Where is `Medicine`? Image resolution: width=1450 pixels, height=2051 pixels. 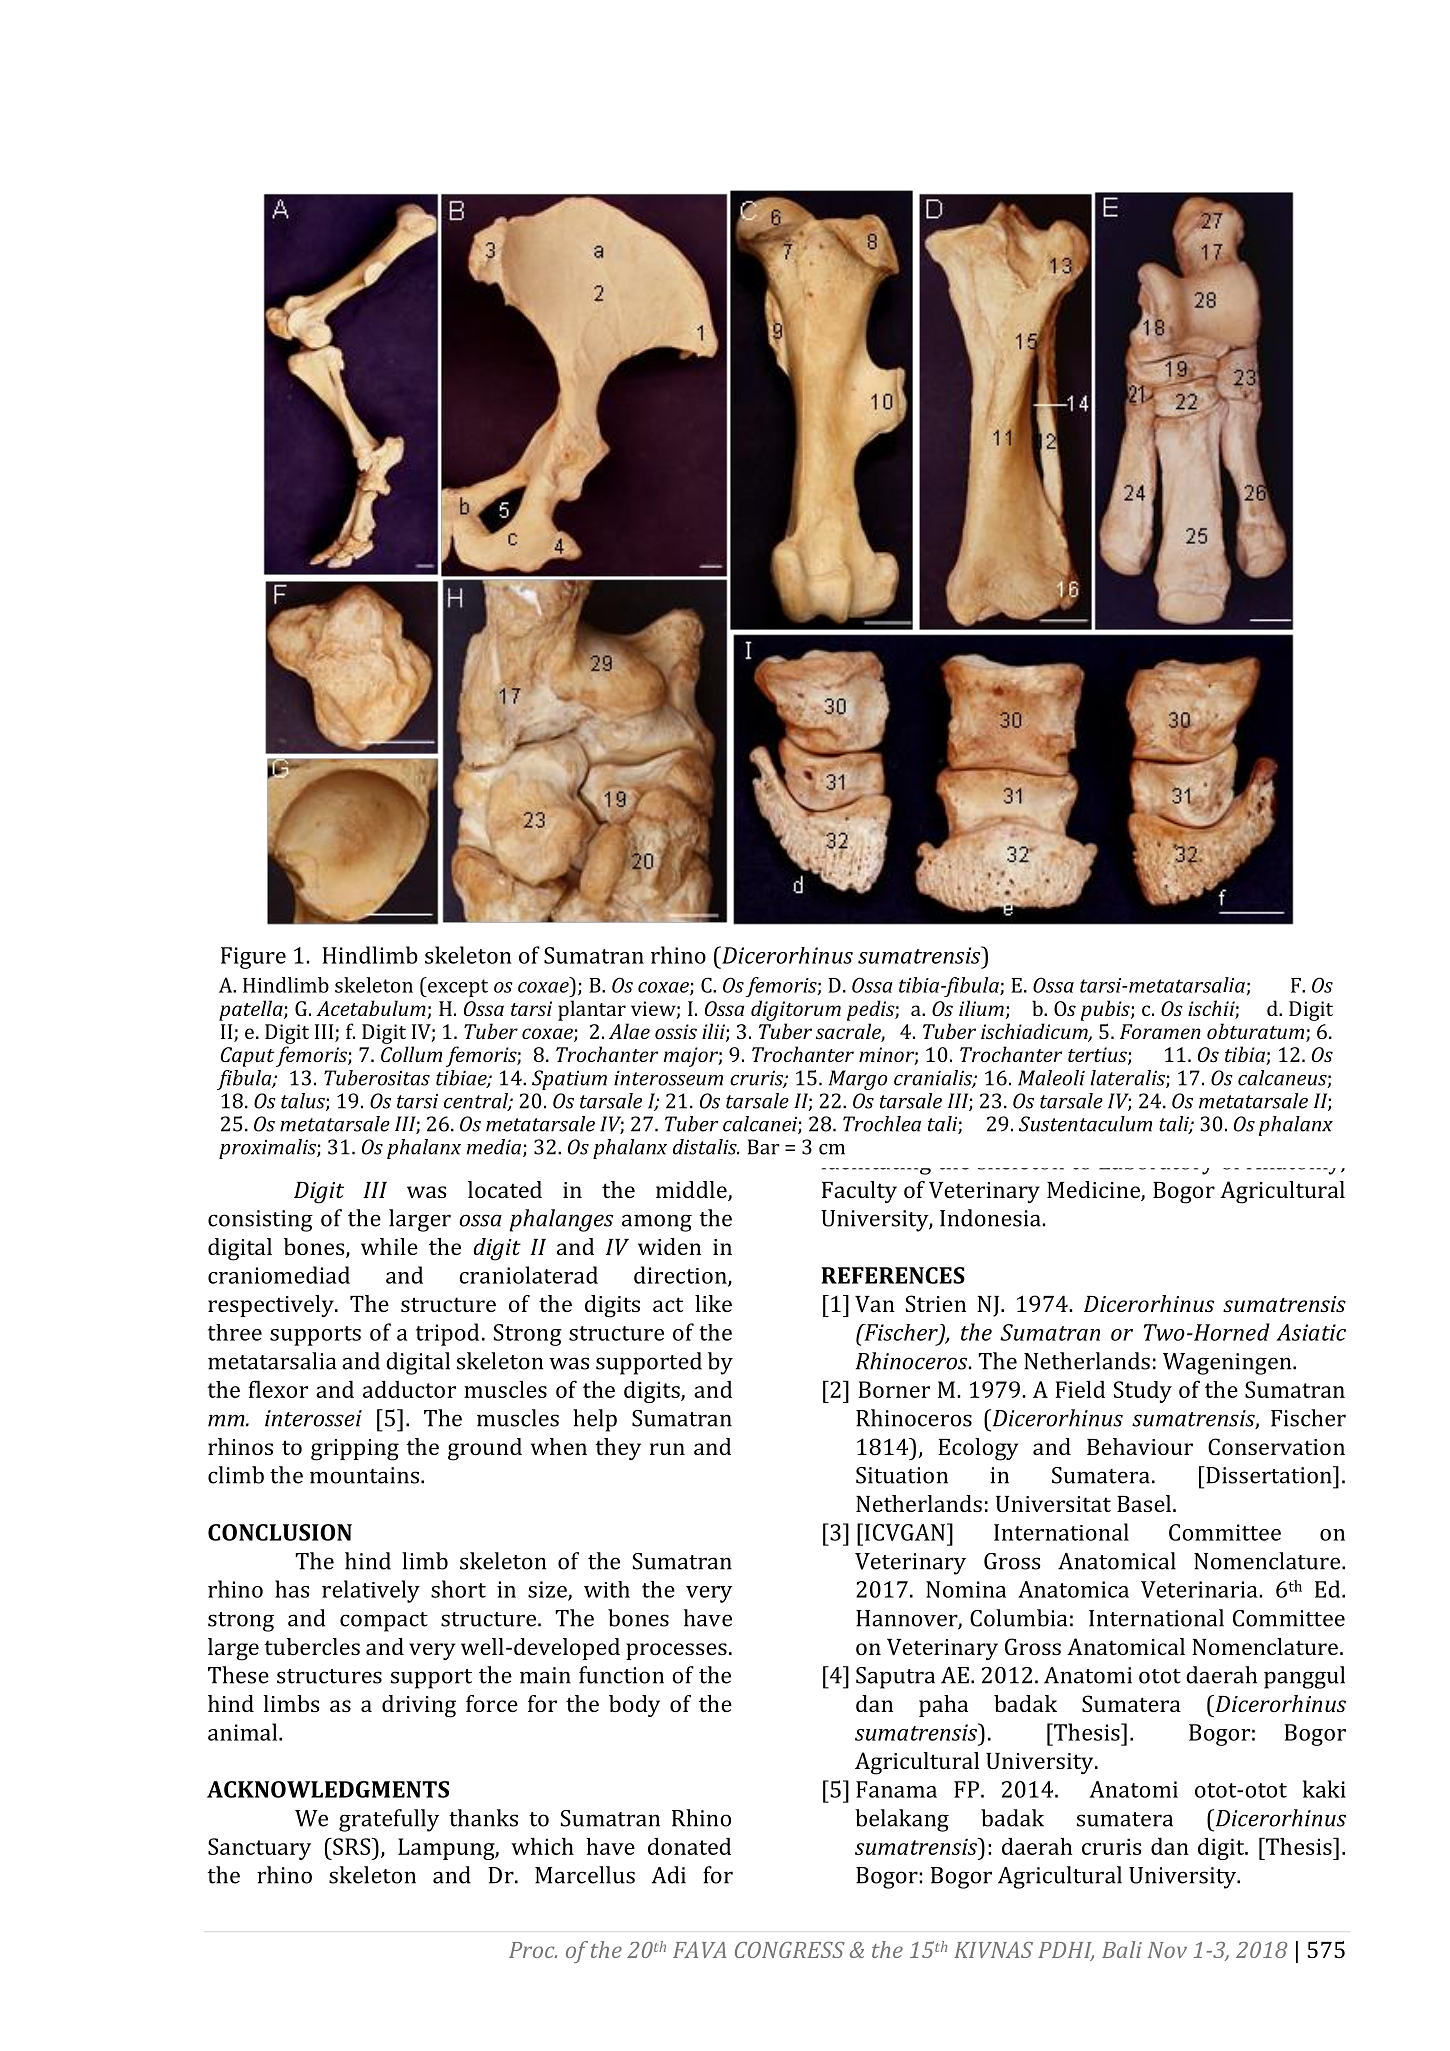 Medicine is located at coordinates (1094, 1191).
